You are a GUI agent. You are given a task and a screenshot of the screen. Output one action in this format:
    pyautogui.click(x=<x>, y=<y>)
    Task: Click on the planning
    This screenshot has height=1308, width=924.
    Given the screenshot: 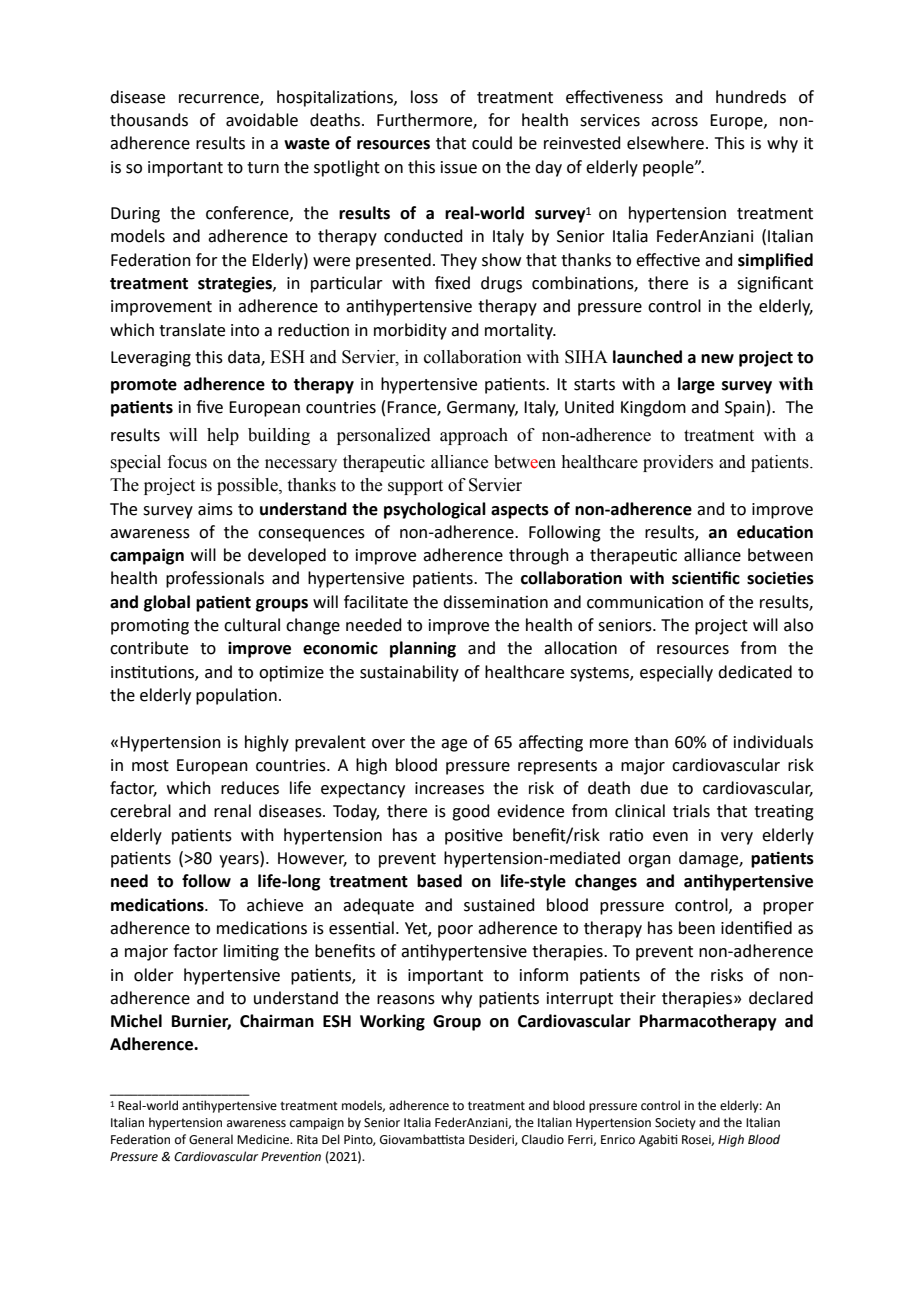 What is the action you would take?
    pyautogui.click(x=423, y=649)
